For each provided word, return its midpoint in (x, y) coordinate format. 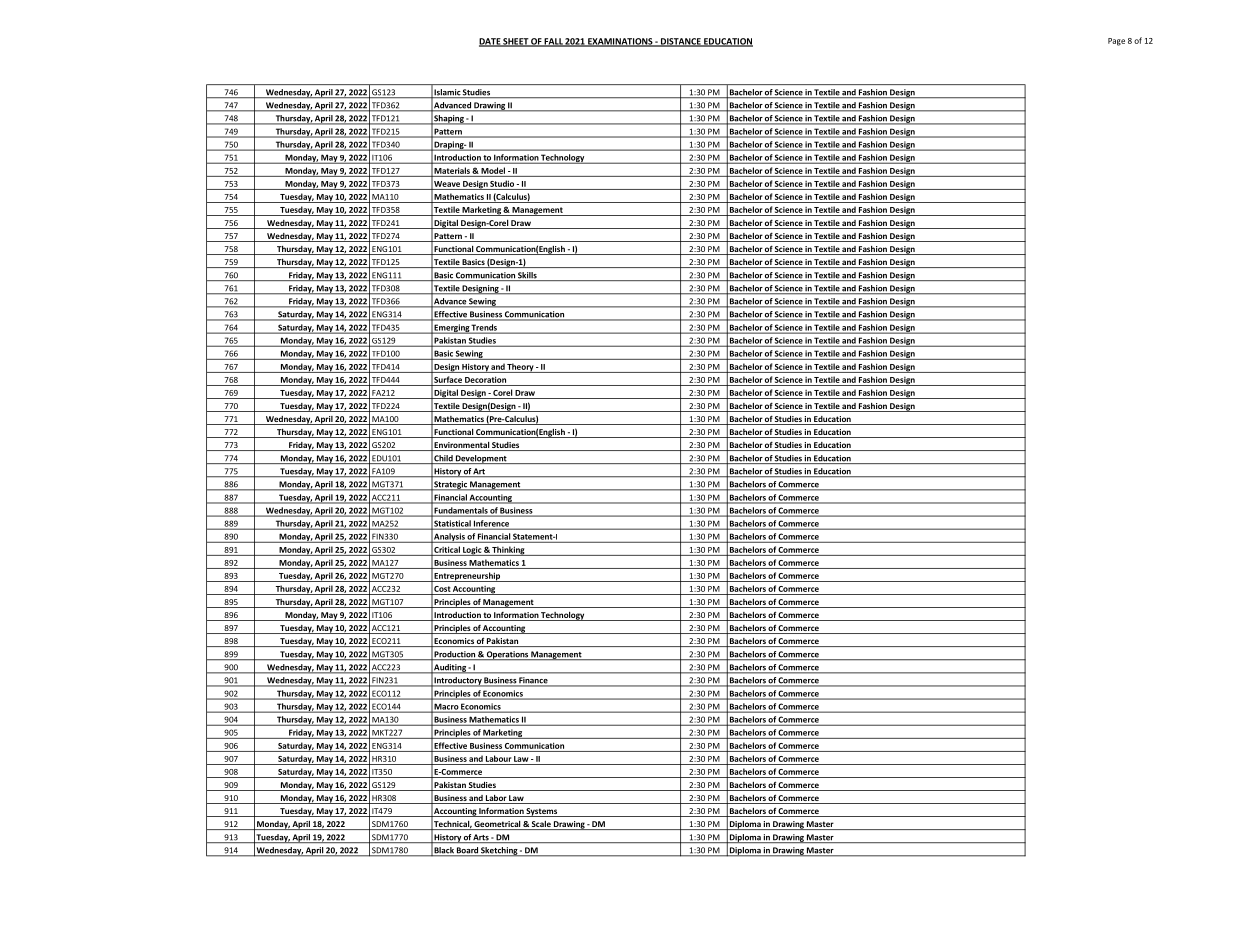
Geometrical (498, 825)
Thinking (508, 551)
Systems (542, 812)
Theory (521, 368)
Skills (527, 276)
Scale (541, 825)
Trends (484, 327)
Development (481, 459)
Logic (472, 551)
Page (1116, 42)
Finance (533, 681)
